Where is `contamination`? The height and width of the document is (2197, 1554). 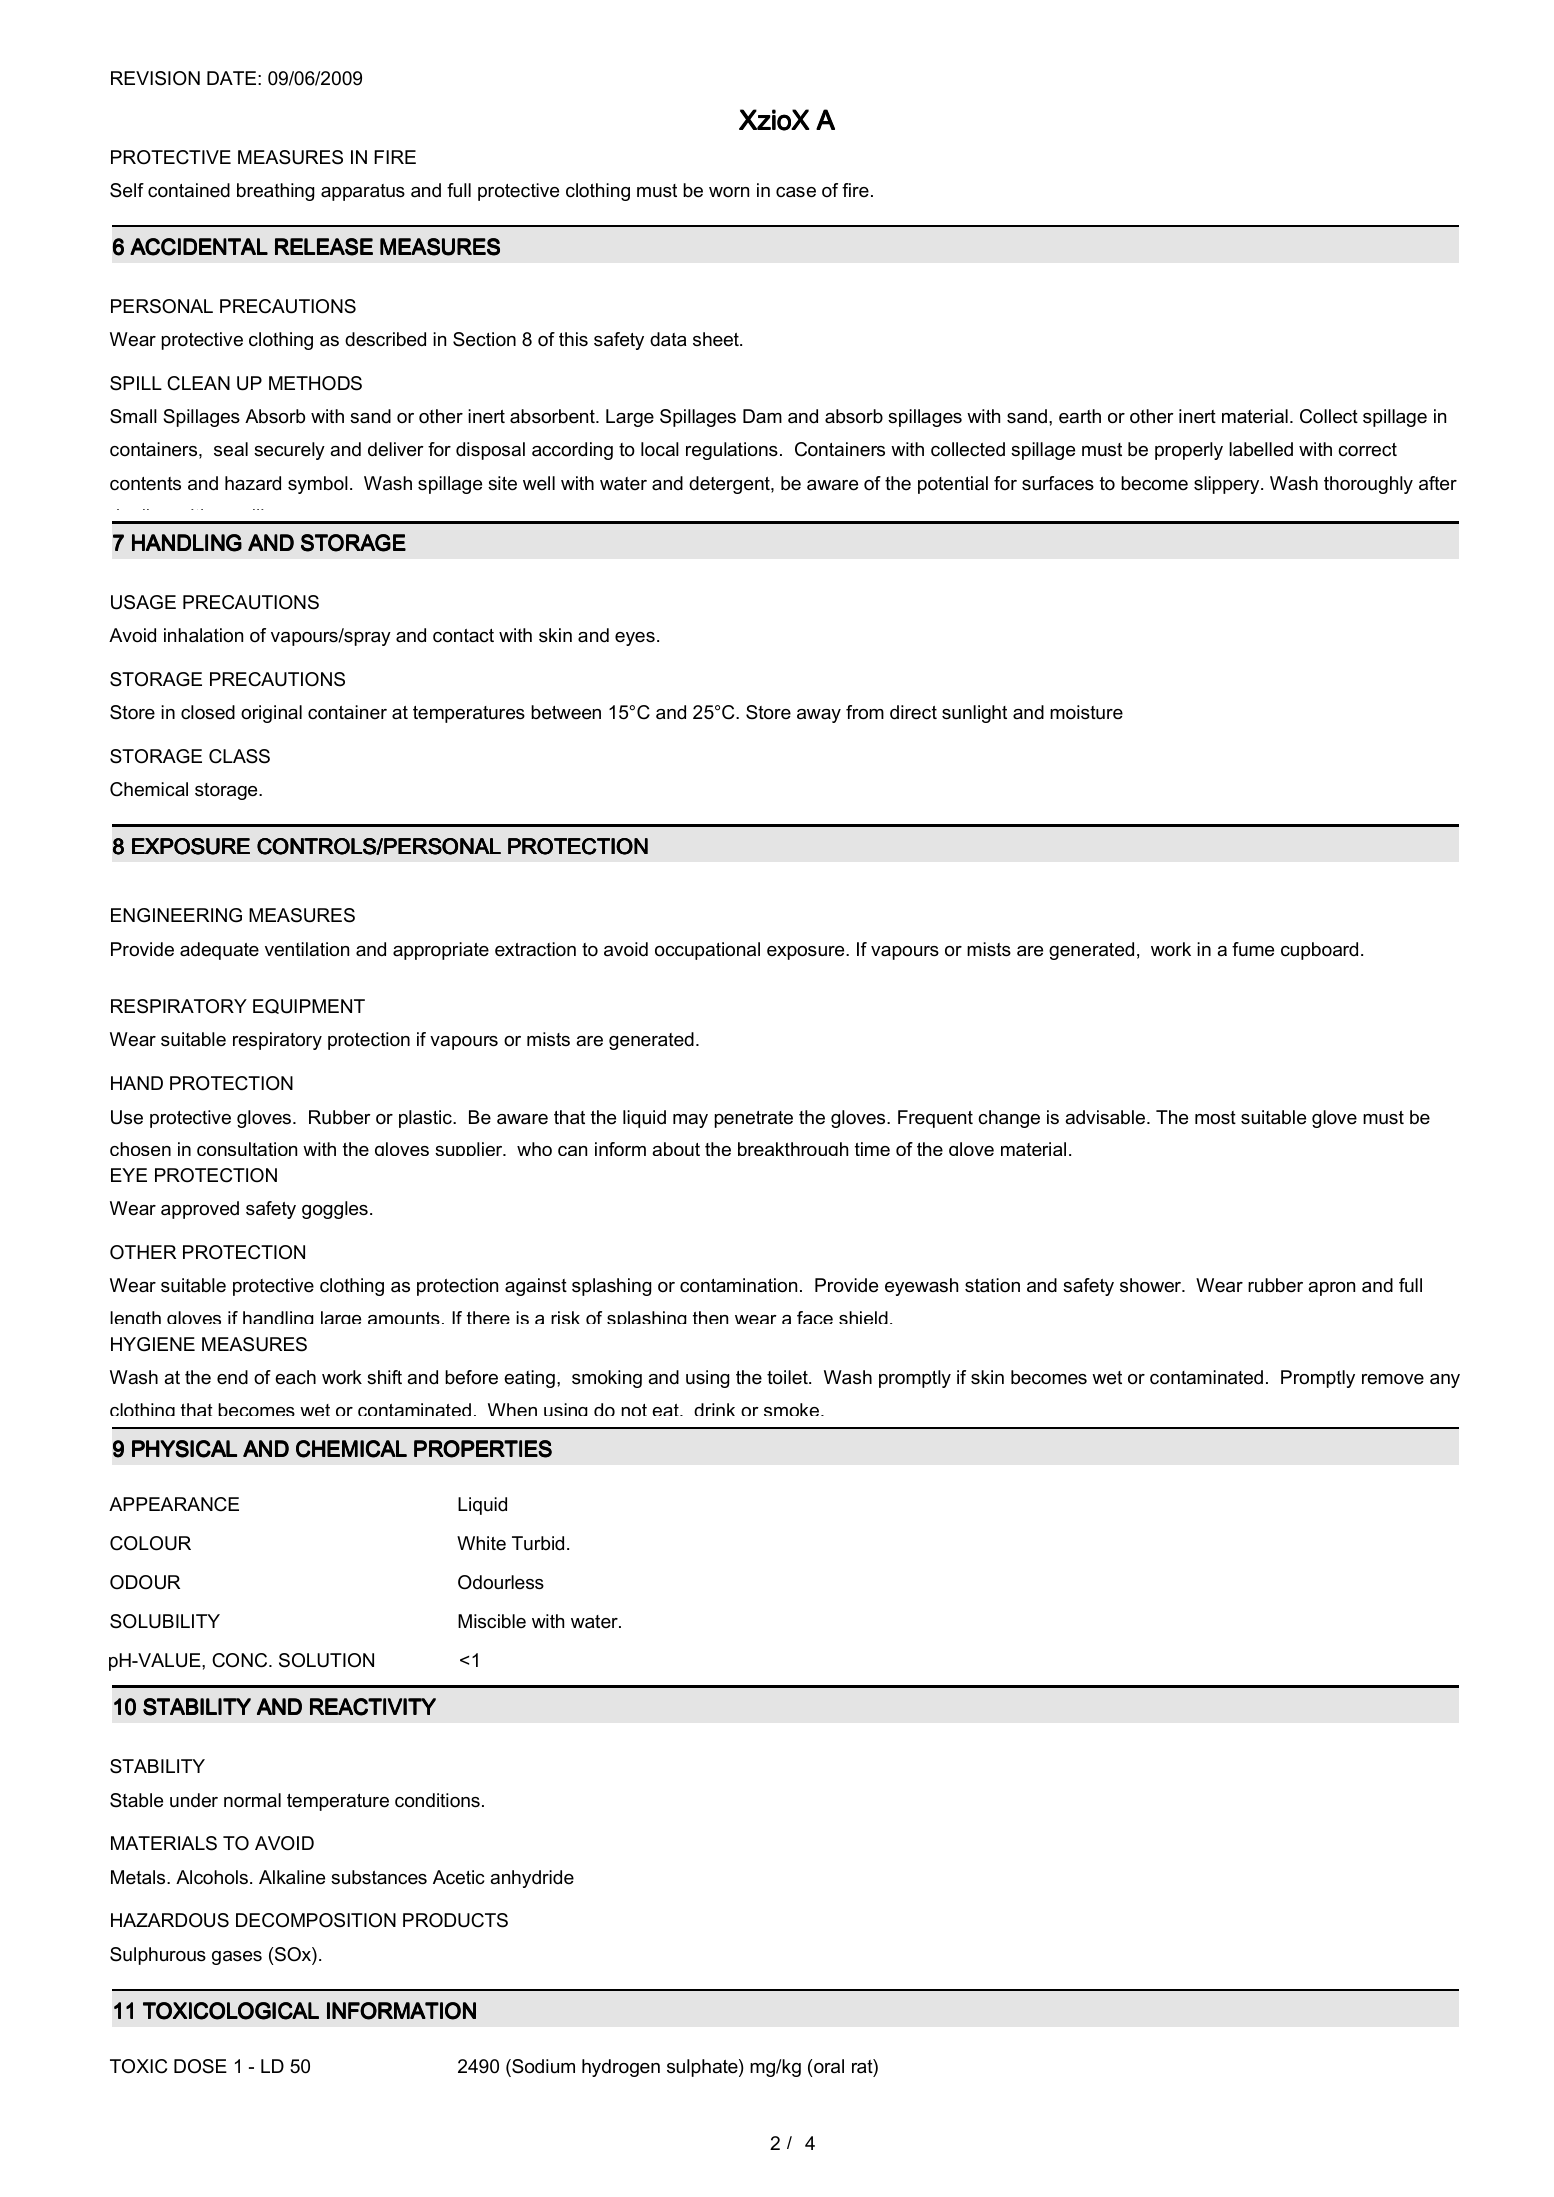 contamination is located at coordinates (738, 1285).
